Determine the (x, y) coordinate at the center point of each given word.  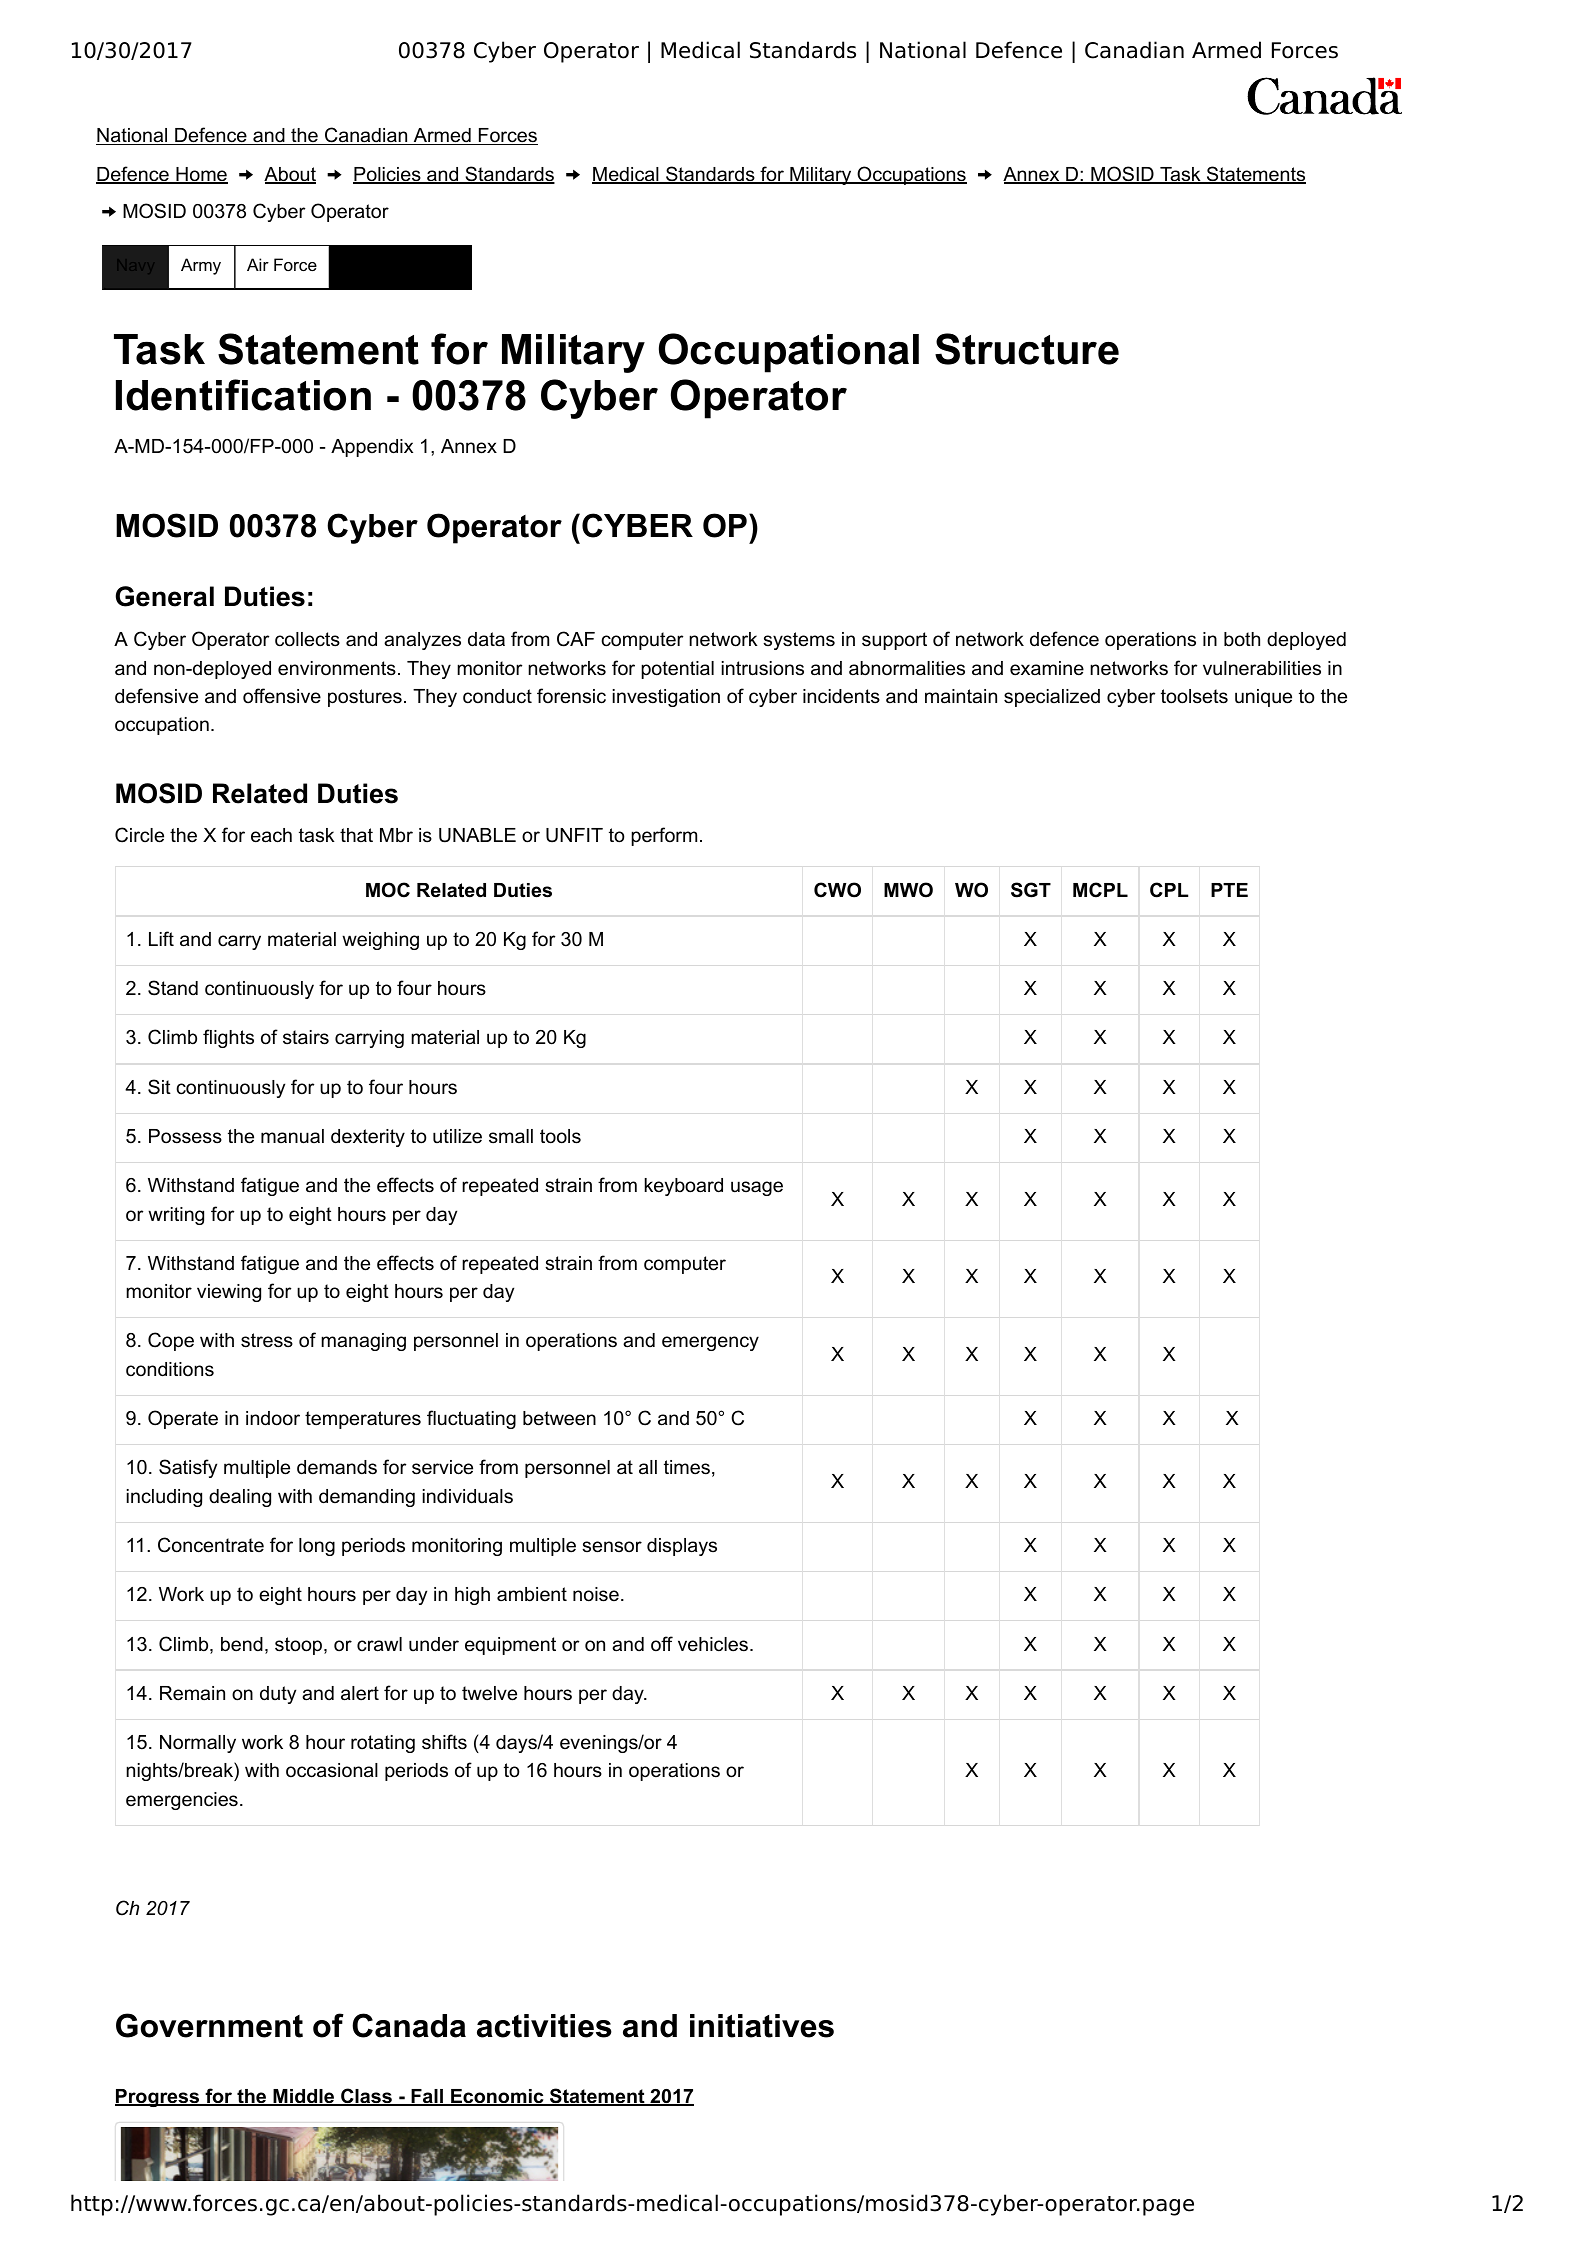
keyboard (684, 1187)
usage (757, 1188)
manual (292, 1136)
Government (209, 2025)
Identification (243, 395)
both (1242, 639)
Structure (1027, 349)
